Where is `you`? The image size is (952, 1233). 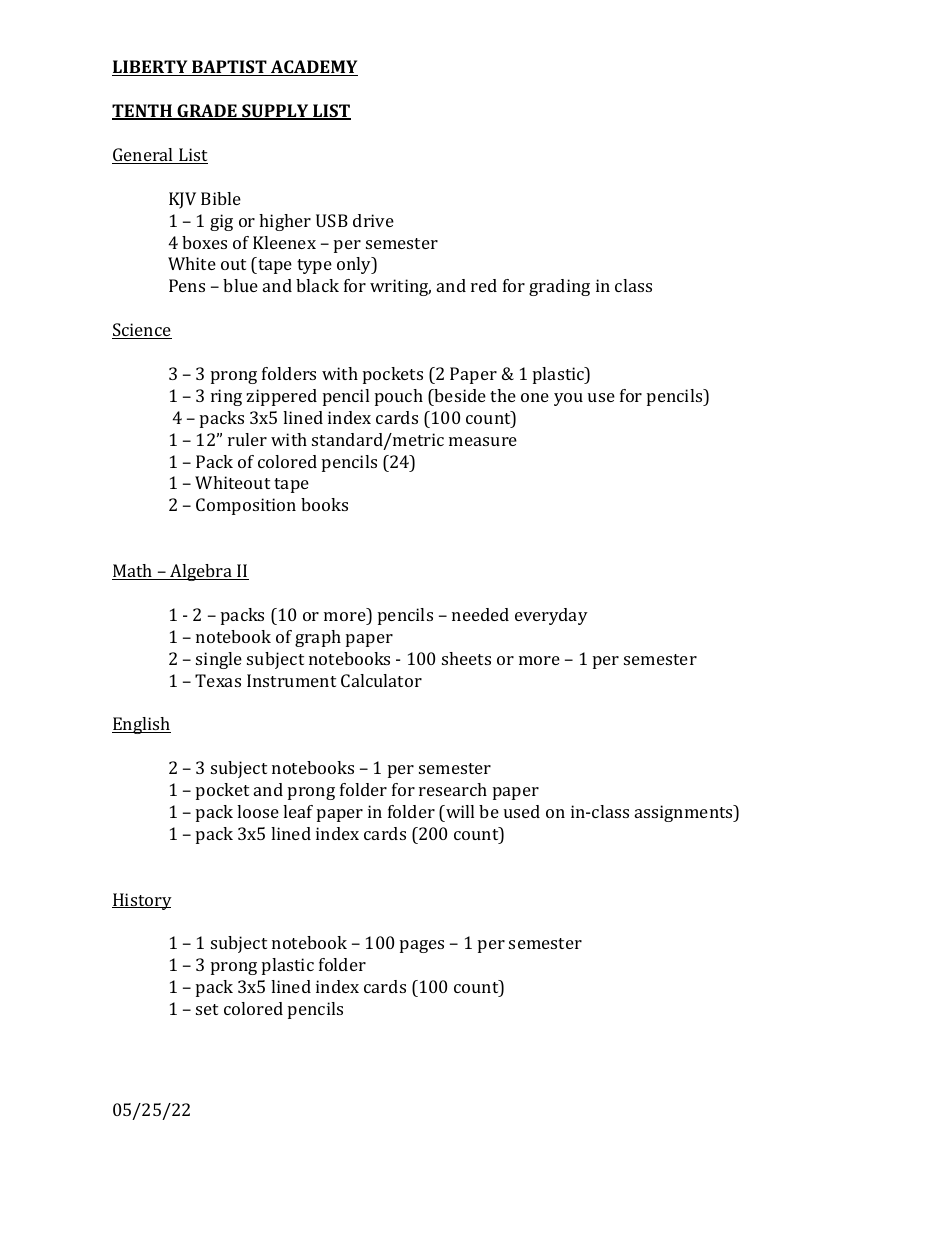 you is located at coordinates (568, 399).
